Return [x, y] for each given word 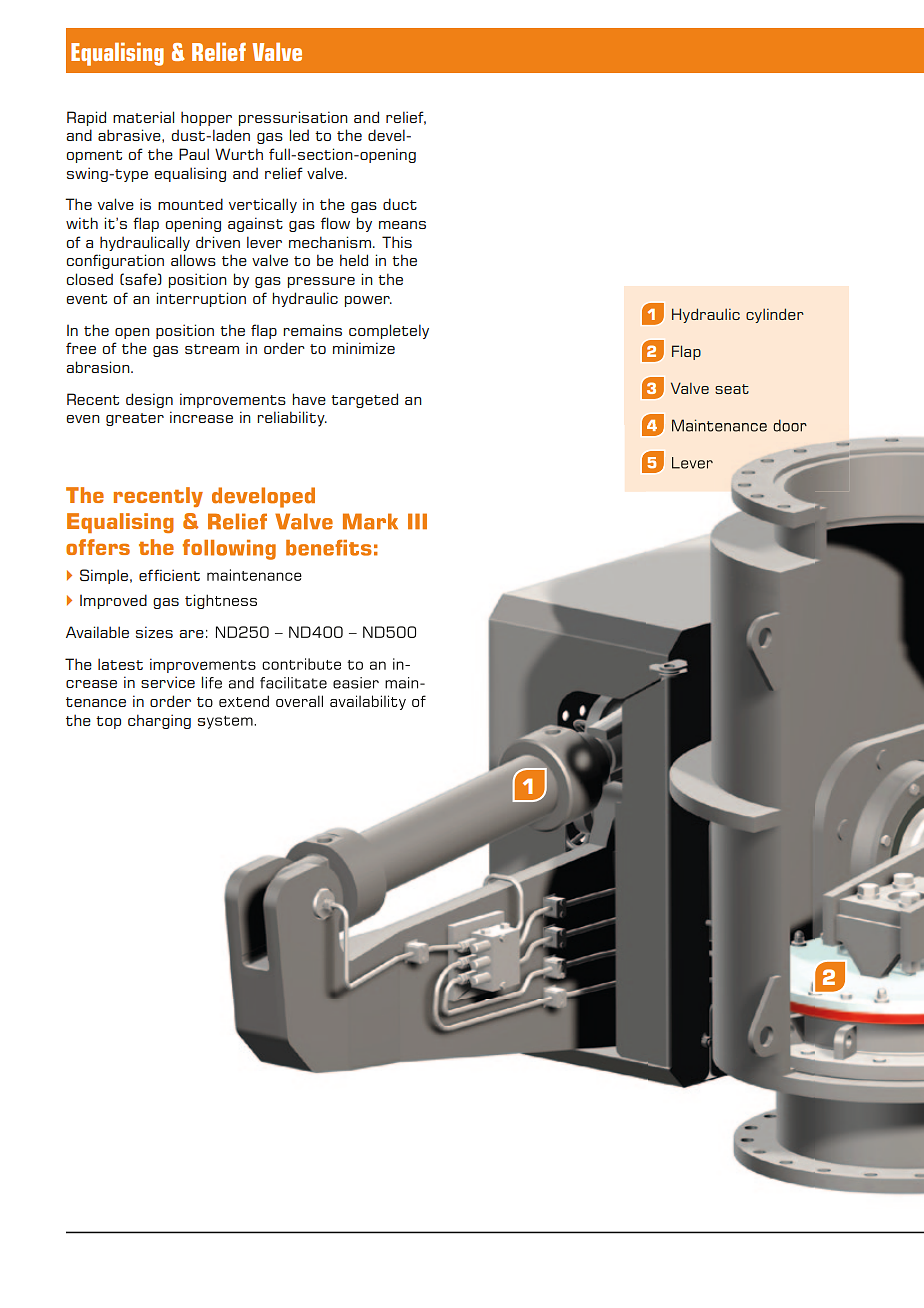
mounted [190, 204]
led [299, 135]
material [143, 117]
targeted [364, 400]
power [368, 301]
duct [400, 204]
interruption [201, 299]
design [149, 400]
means [402, 225]
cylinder [775, 315]
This [397, 242]
